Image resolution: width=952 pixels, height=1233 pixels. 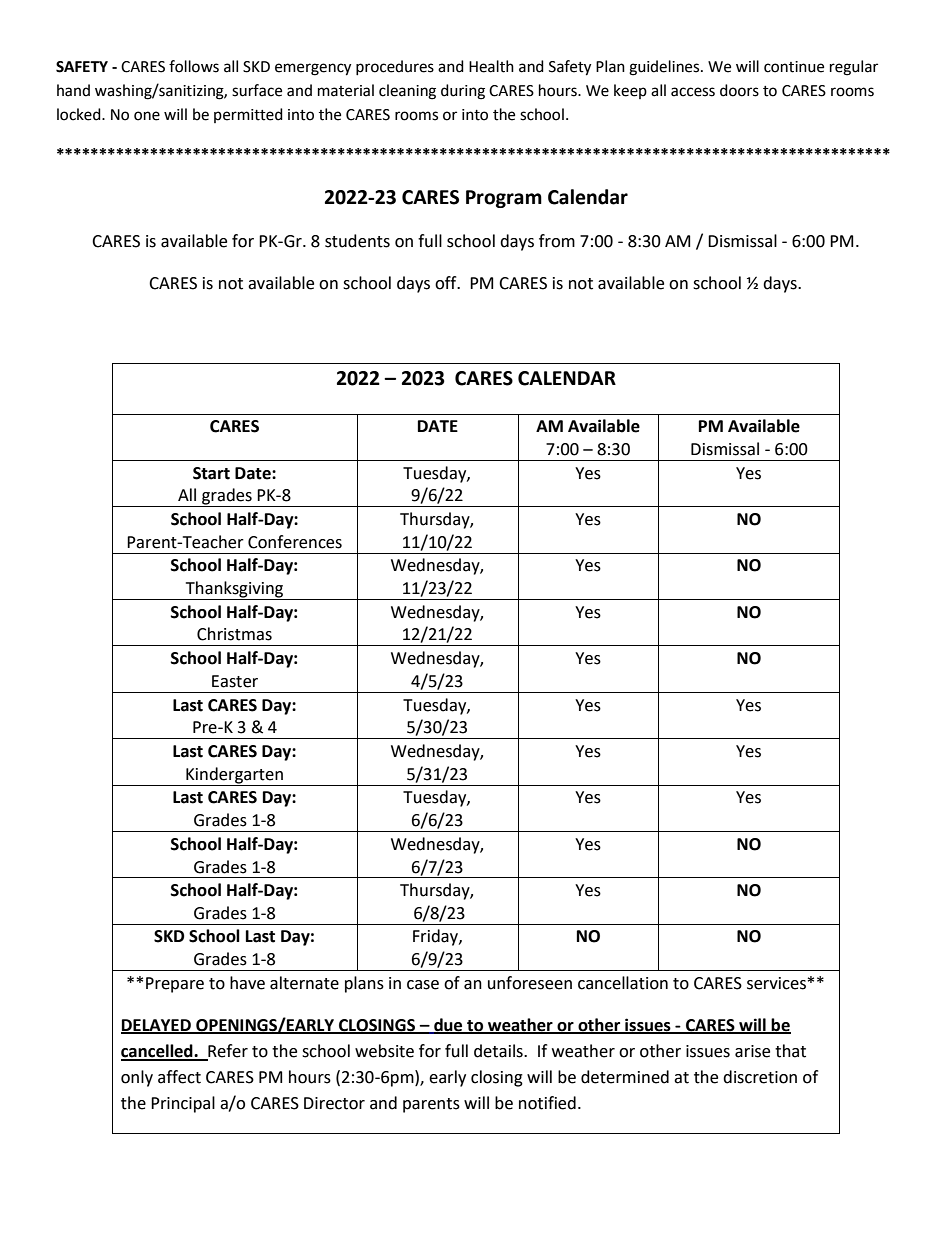 What do you see at coordinates (179, 1077) in the document?
I see `affect` at bounding box center [179, 1077].
